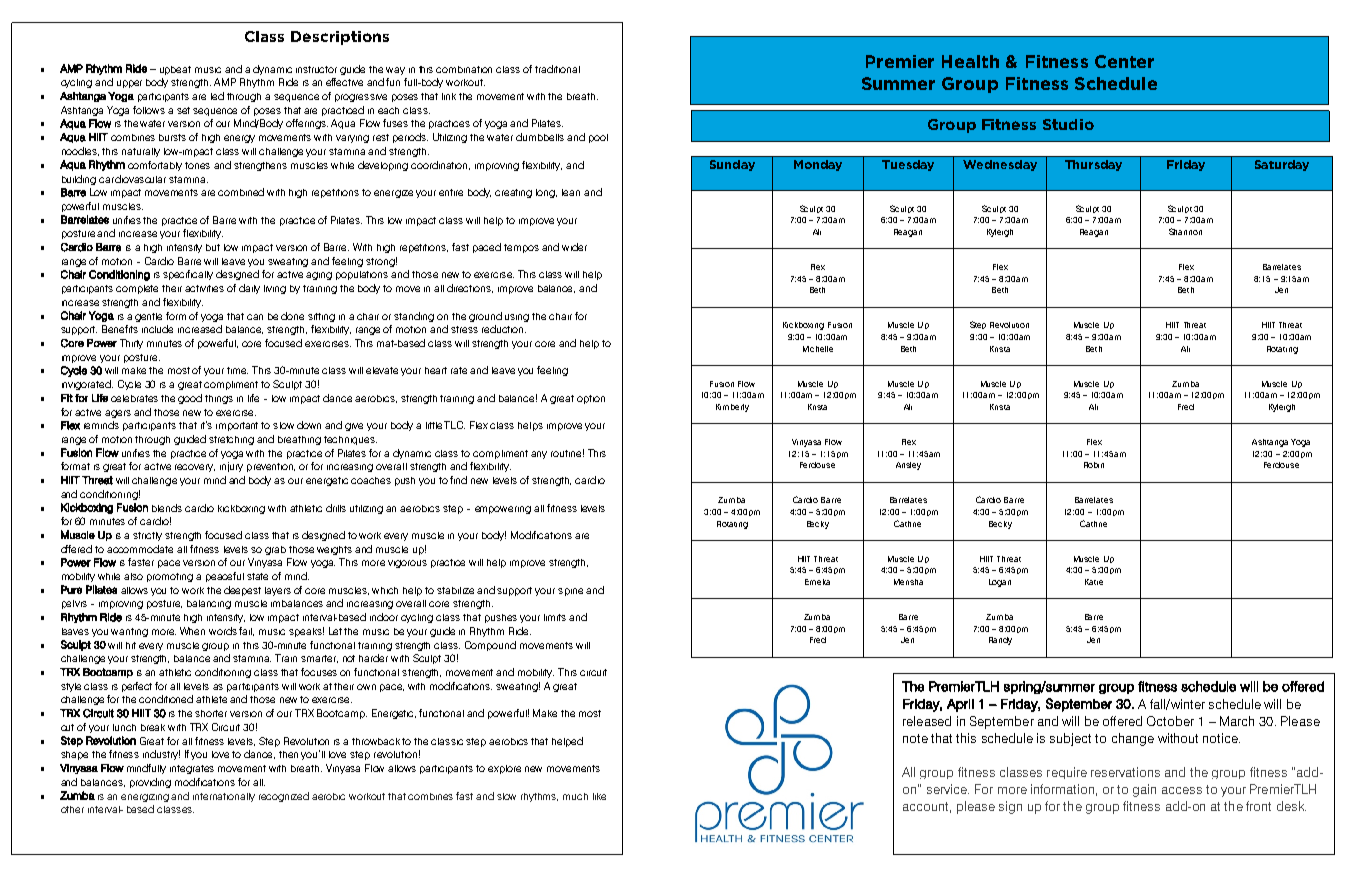 This page has width=1372, height=887. What do you see at coordinates (1094, 465) in the page?
I see `Robin` at bounding box center [1094, 465].
